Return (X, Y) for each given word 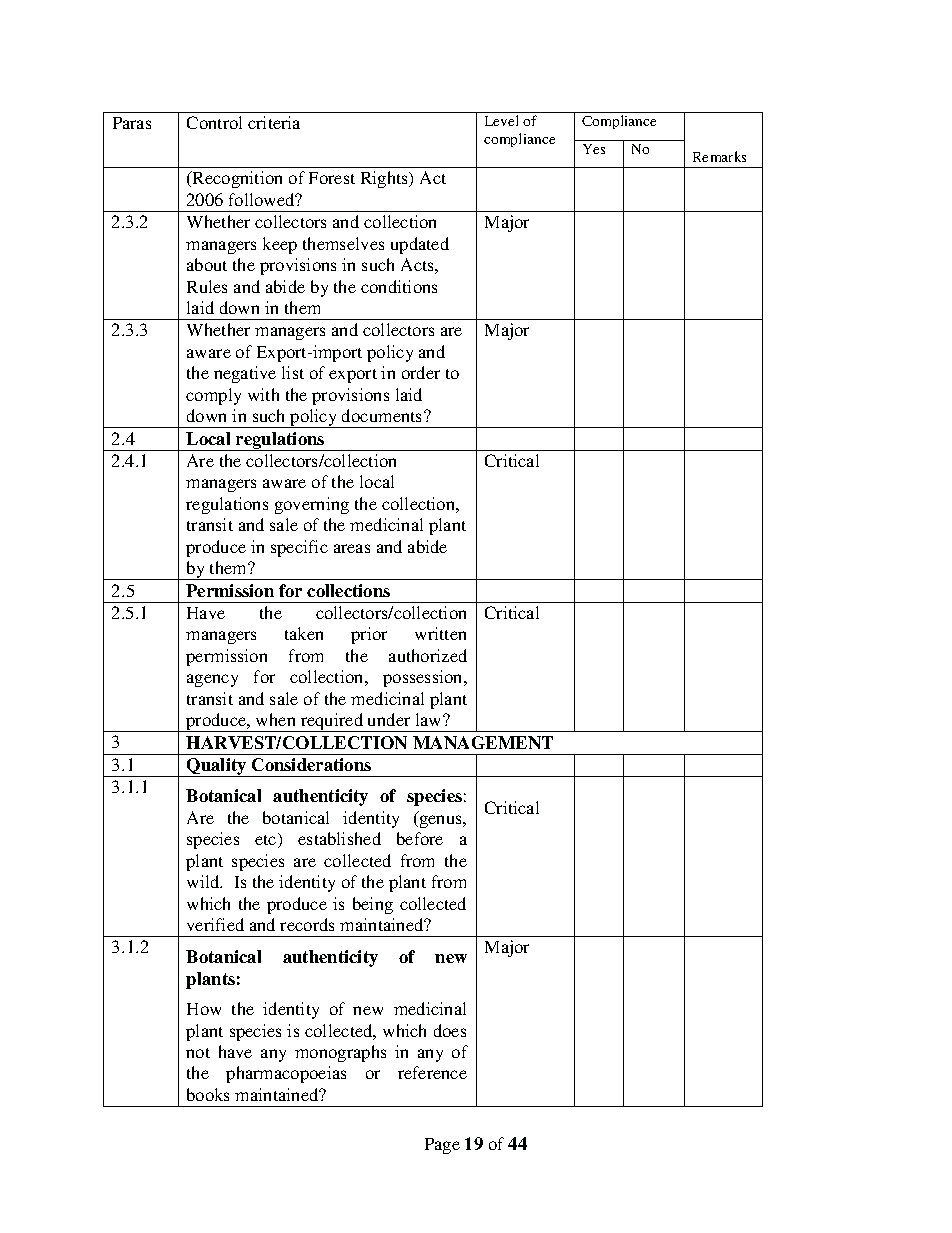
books (208, 1094)
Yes (594, 149)
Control (214, 122)
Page (442, 1146)
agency (212, 680)
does (450, 1030)
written (440, 633)
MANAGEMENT (483, 742)
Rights (386, 179)
